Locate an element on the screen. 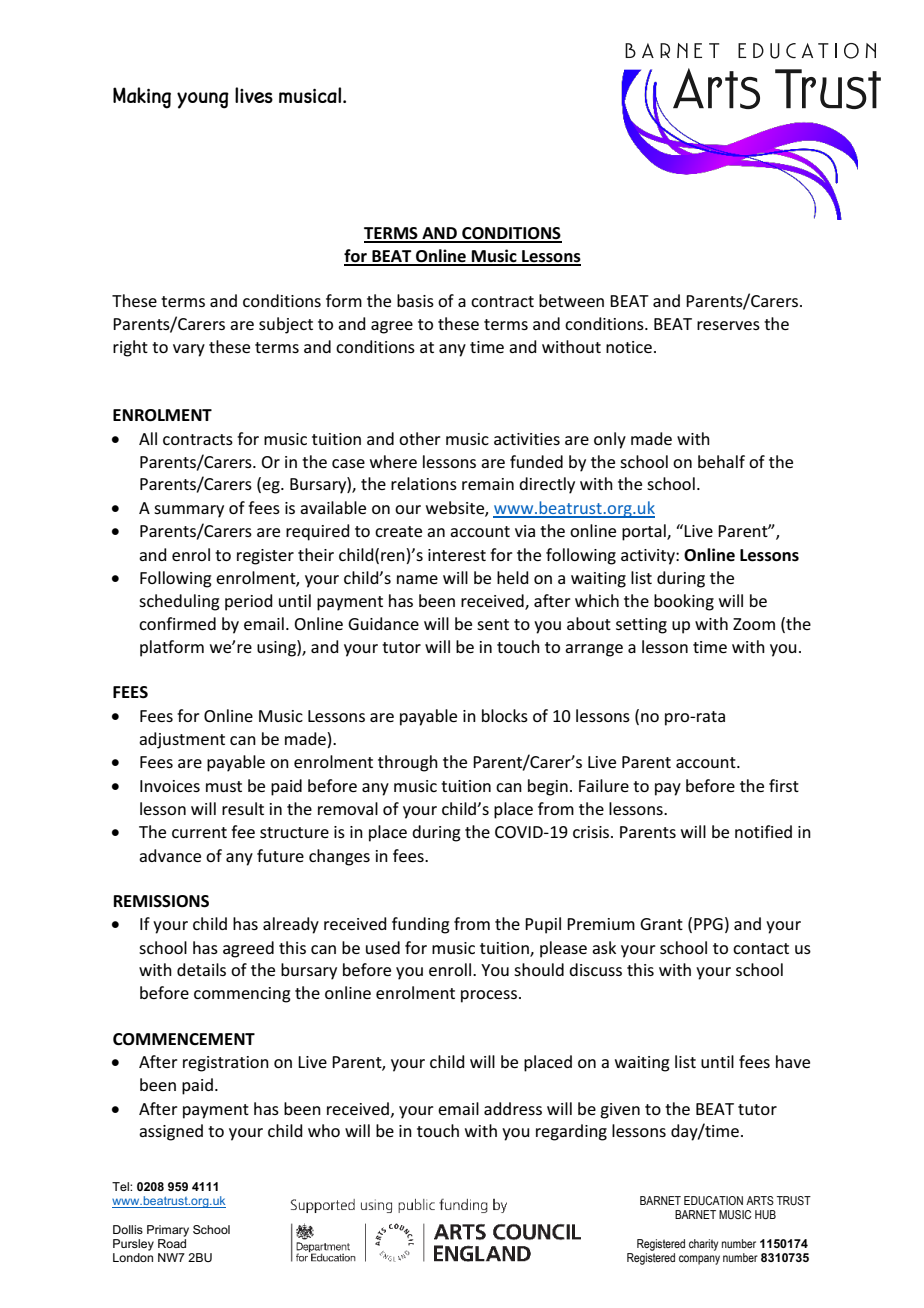 This screenshot has width=924, height=1308. confirmed is located at coordinates (177, 623).
